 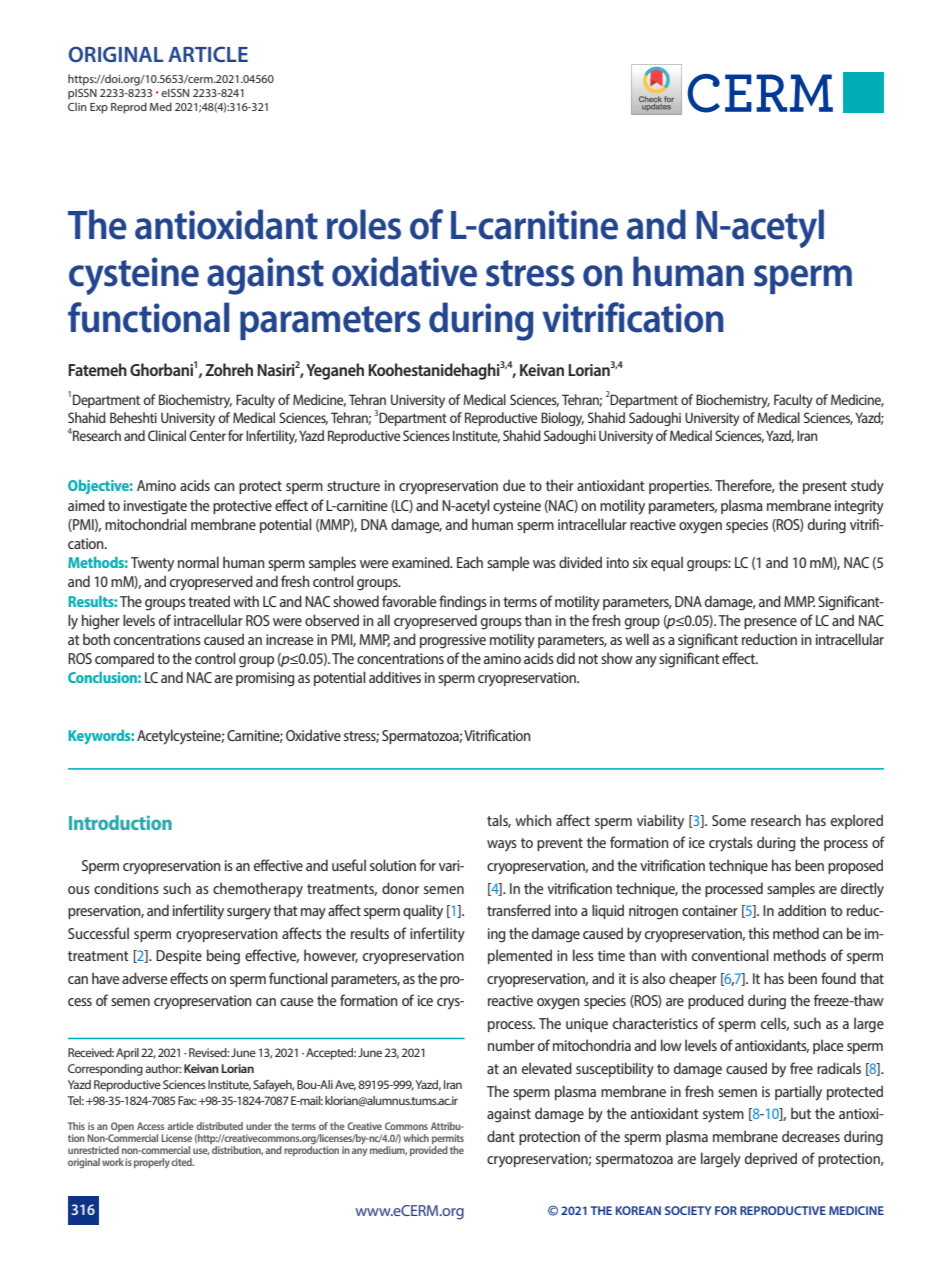 What do you see at coordinates (155, 507) in the screenshot?
I see `investigate` at bounding box center [155, 507].
